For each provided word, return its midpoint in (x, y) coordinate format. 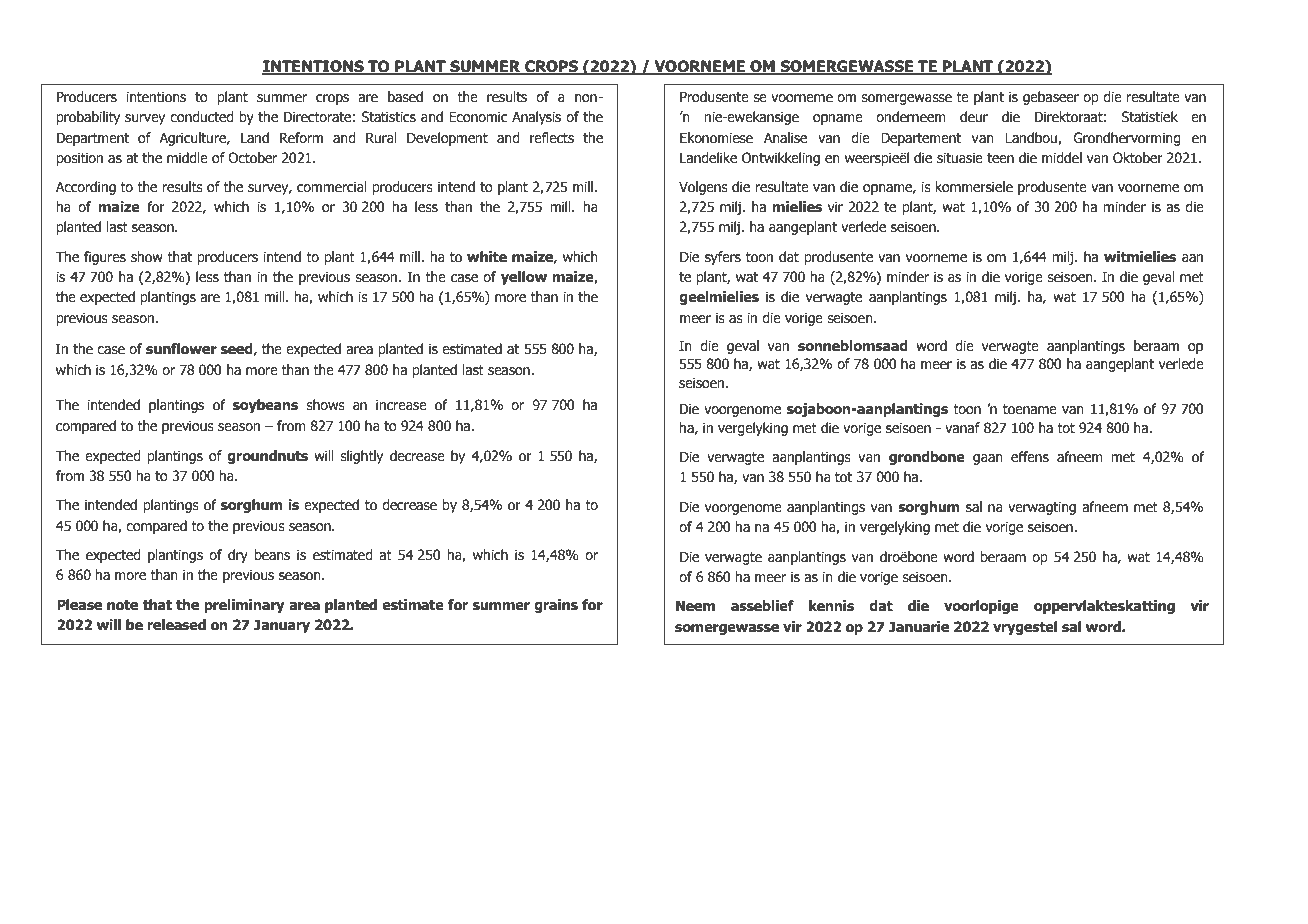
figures (105, 258)
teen (1000, 158)
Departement (921, 139)
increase (401, 405)
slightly (361, 457)
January (282, 626)
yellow (524, 278)
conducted (202, 117)
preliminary (244, 606)
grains (556, 606)
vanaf (962, 427)
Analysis (536, 118)
